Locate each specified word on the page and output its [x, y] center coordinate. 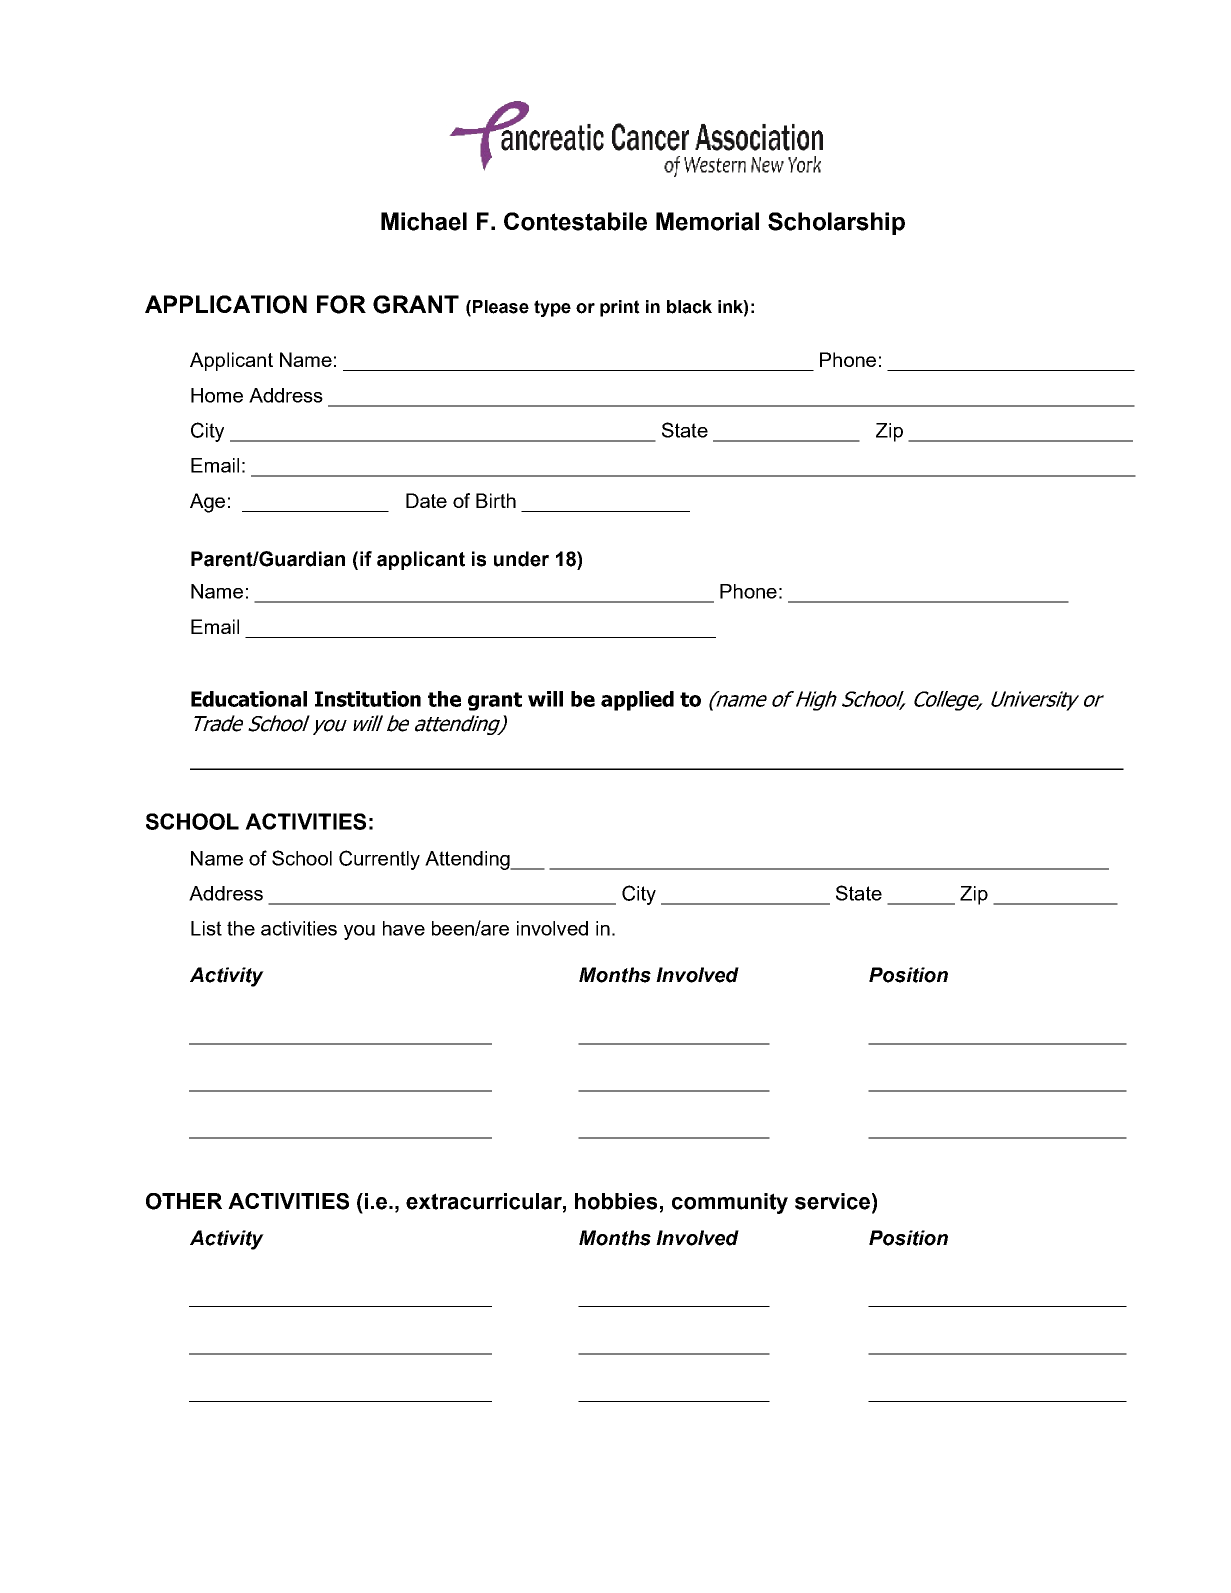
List [206, 928]
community [730, 1203]
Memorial [707, 221]
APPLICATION [226, 304]
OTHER [184, 1201]
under [521, 559]
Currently [379, 860]
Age [207, 503]
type [552, 308]
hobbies [616, 1201]
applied [637, 701]
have [404, 928]
